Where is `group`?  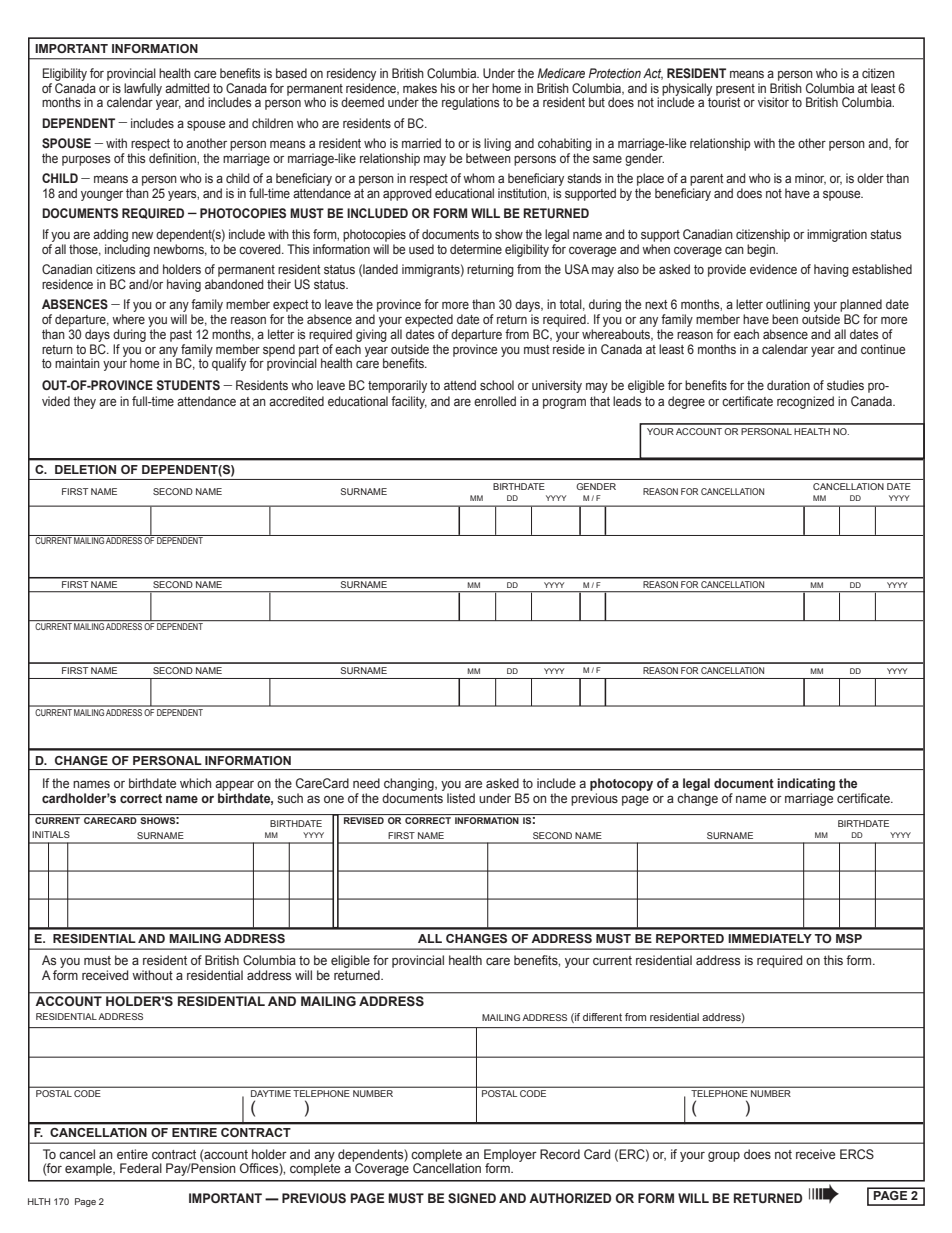 group is located at coordinates (724, 1156).
